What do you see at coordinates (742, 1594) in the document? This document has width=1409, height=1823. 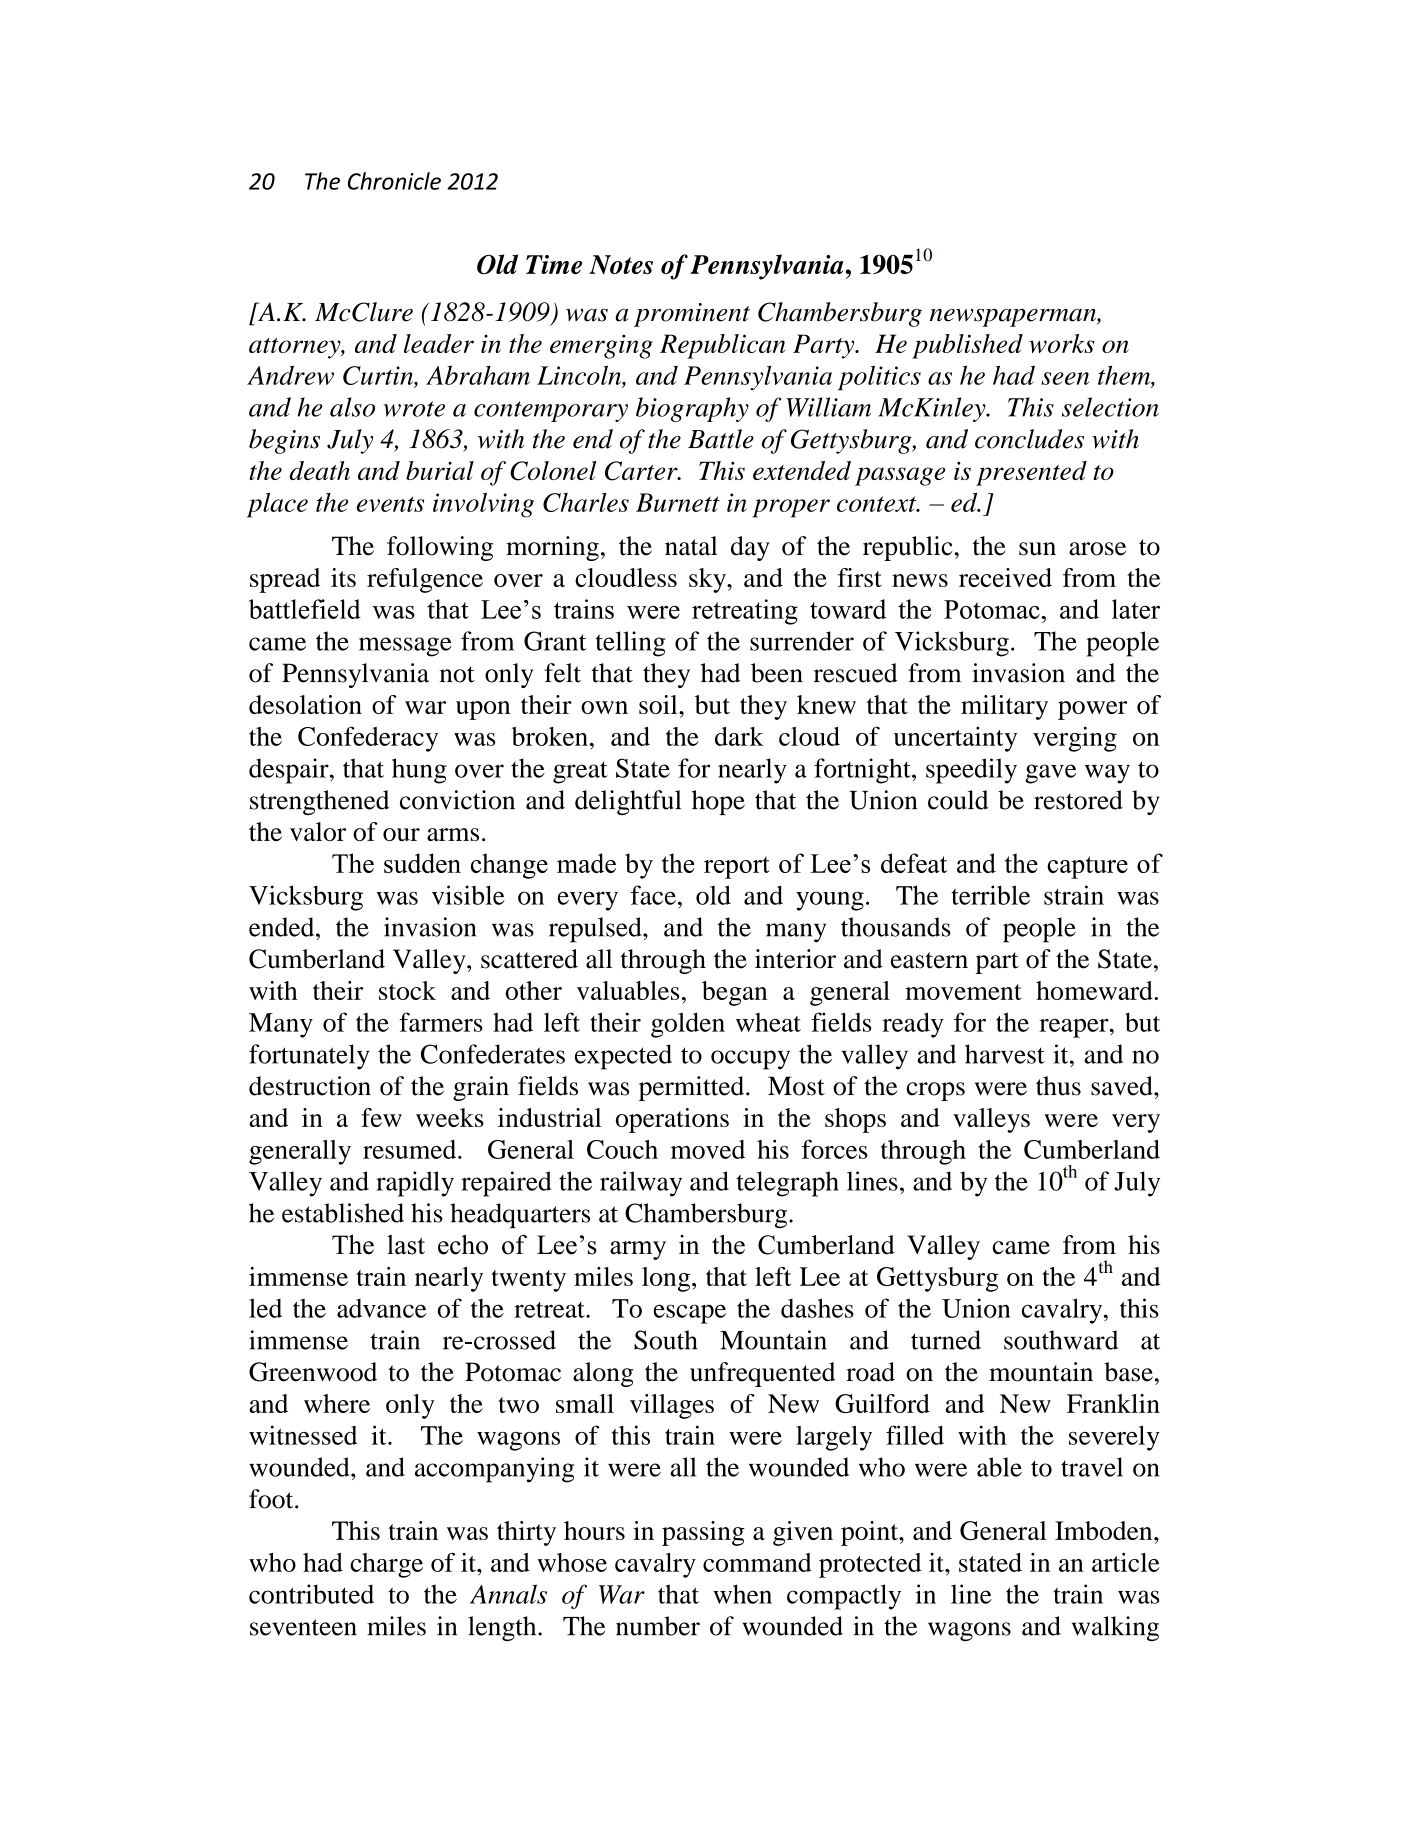 I see `when` at bounding box center [742, 1594].
